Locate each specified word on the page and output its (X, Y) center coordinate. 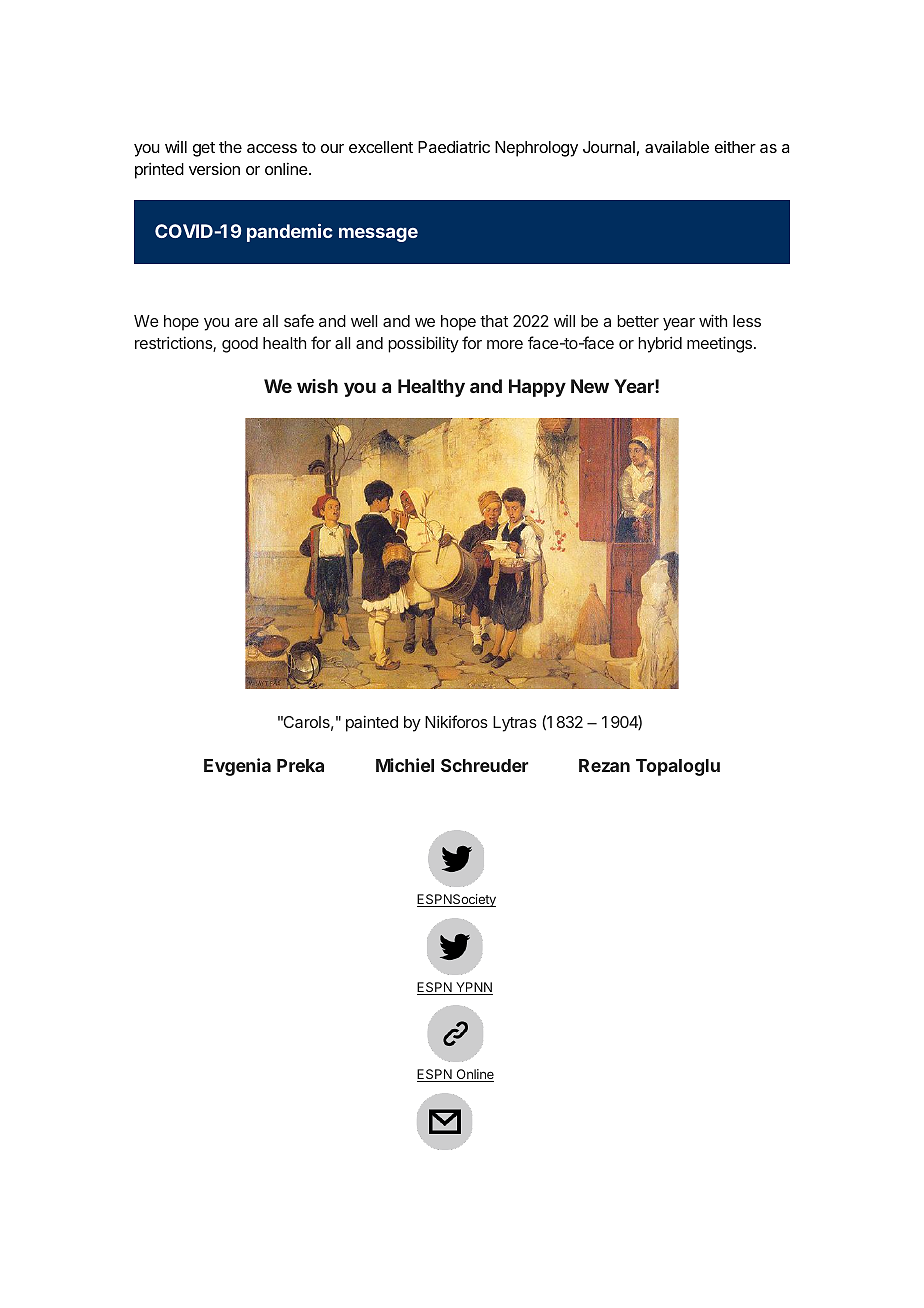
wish (317, 386)
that (494, 321)
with (713, 320)
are (246, 322)
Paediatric (454, 146)
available (677, 147)
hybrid (660, 345)
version (214, 169)
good (240, 345)
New (590, 386)
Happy (537, 388)
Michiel (405, 765)
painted (372, 724)
